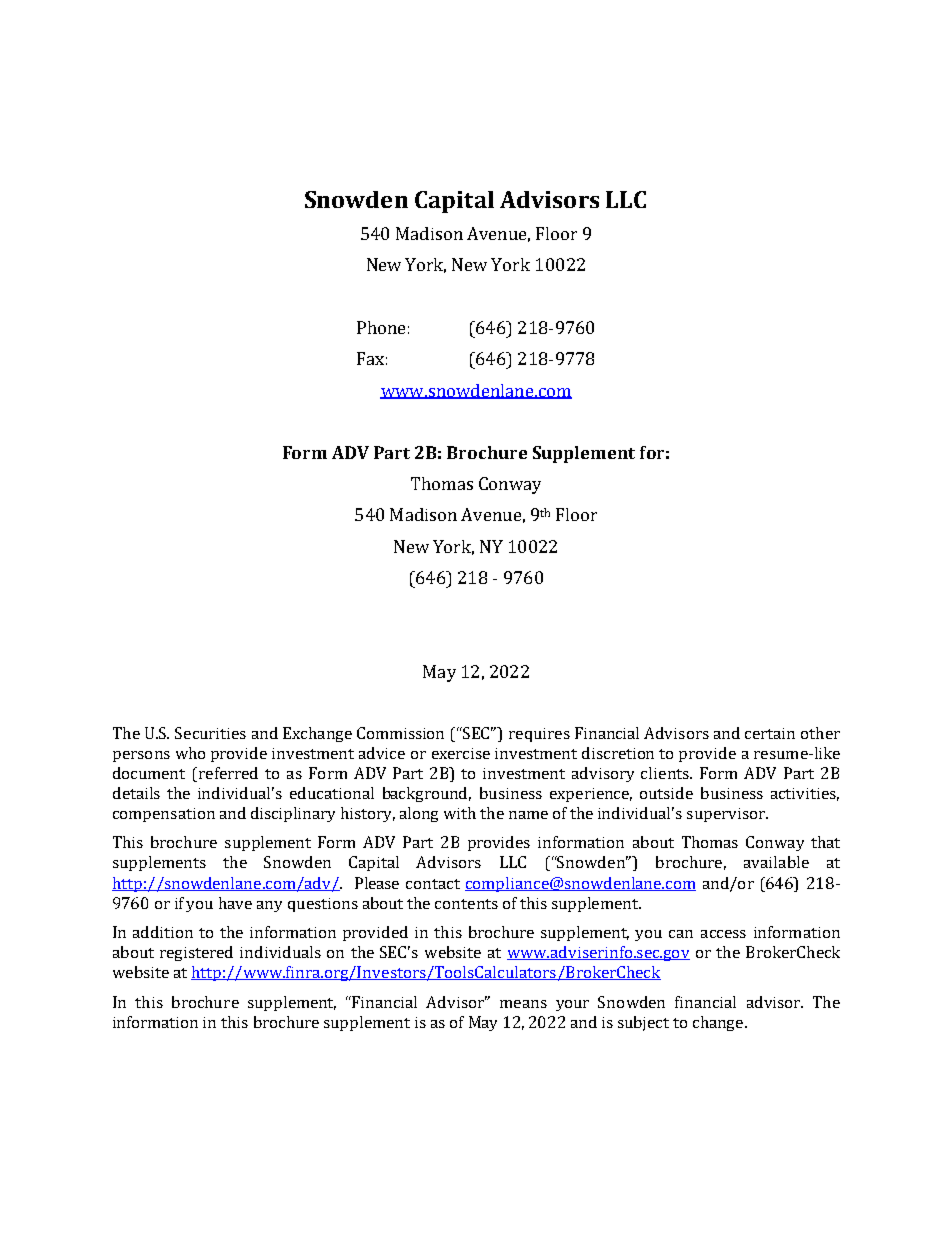 Image resolution: width=952 pixels, height=1233 pixels. What do you see at coordinates (381, 327) in the screenshot?
I see `Phone` at bounding box center [381, 327].
